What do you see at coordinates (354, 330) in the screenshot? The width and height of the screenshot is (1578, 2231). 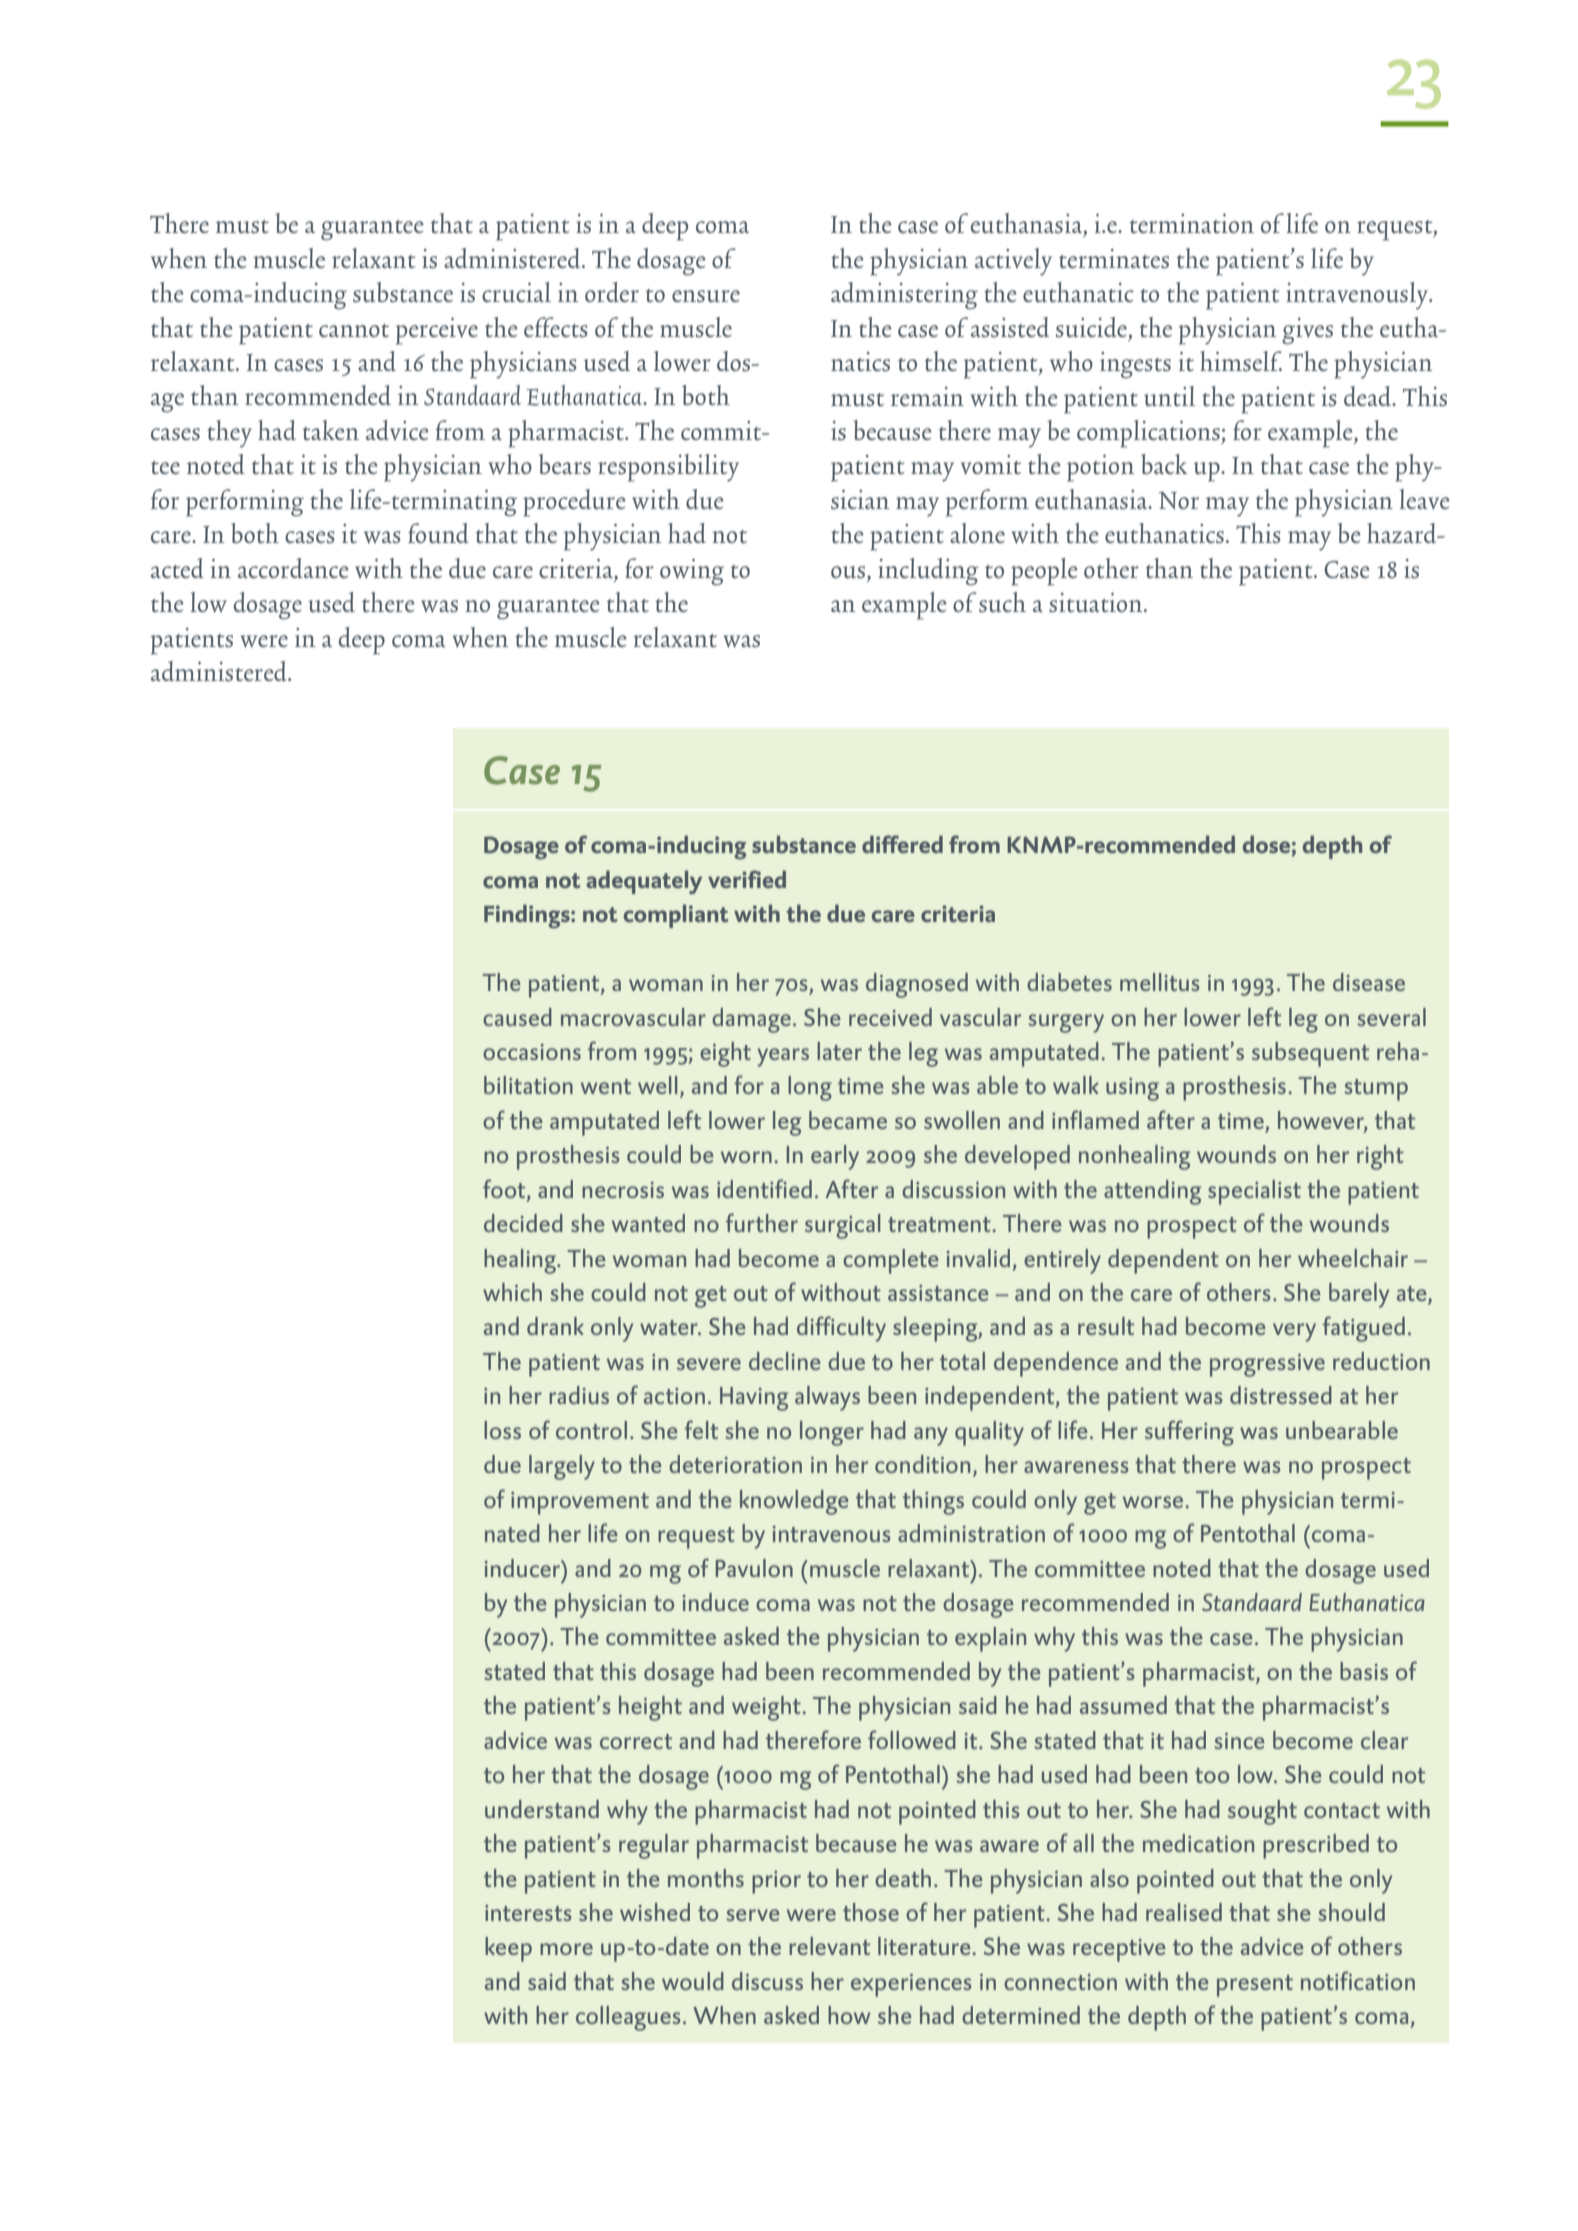 I see `cannot` at bounding box center [354, 330].
